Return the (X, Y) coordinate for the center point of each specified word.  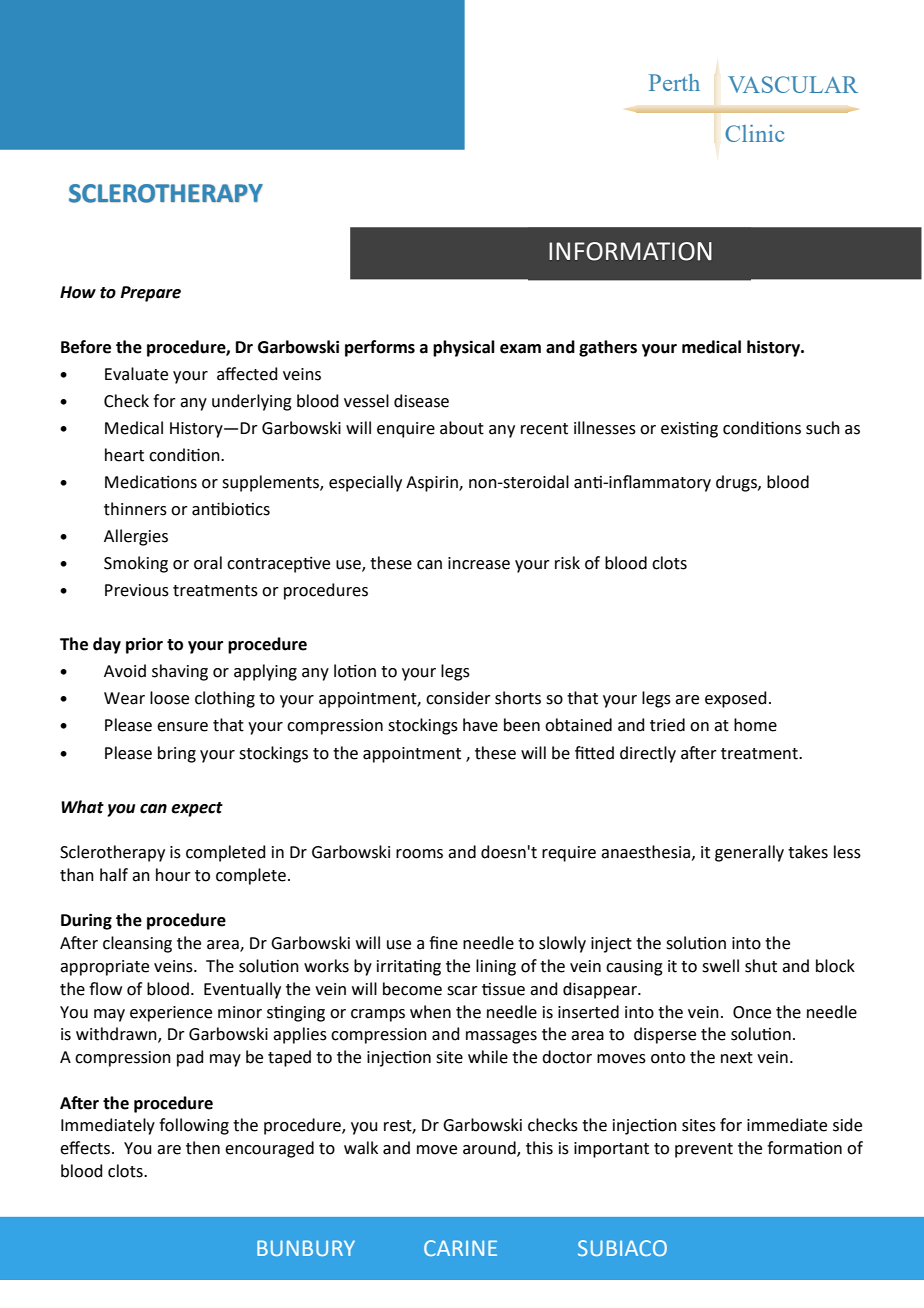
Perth (674, 82)
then (203, 1148)
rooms (419, 854)
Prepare (150, 294)
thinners (135, 509)
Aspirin (433, 484)
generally (749, 853)
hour (173, 875)
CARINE (460, 1248)
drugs (737, 483)
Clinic (754, 133)
